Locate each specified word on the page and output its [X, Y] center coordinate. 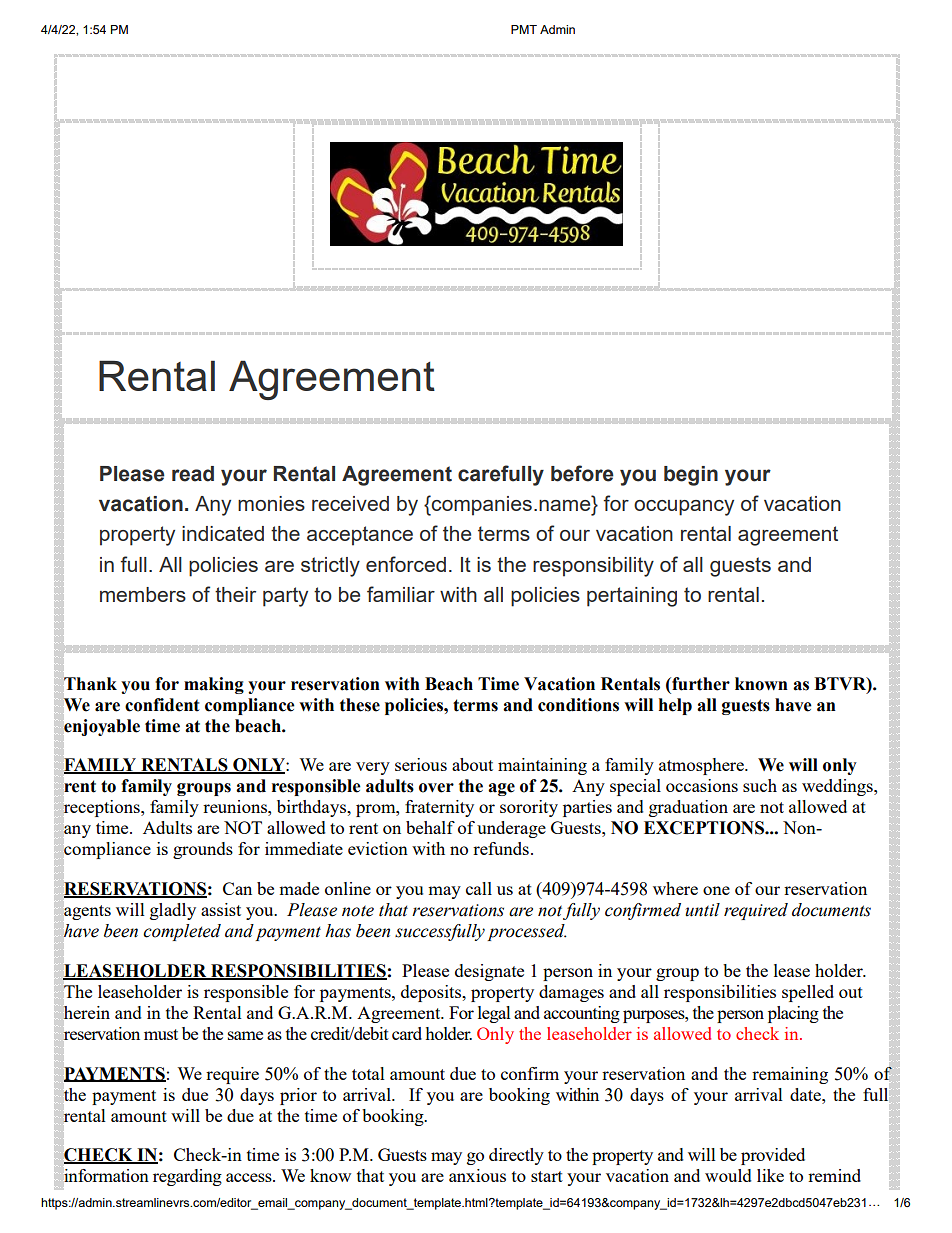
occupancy [684, 508]
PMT [524, 29]
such [760, 785]
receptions [102, 808]
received [350, 503]
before [582, 473]
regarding [187, 1177]
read [193, 474]
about [472, 764]
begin [691, 476]
